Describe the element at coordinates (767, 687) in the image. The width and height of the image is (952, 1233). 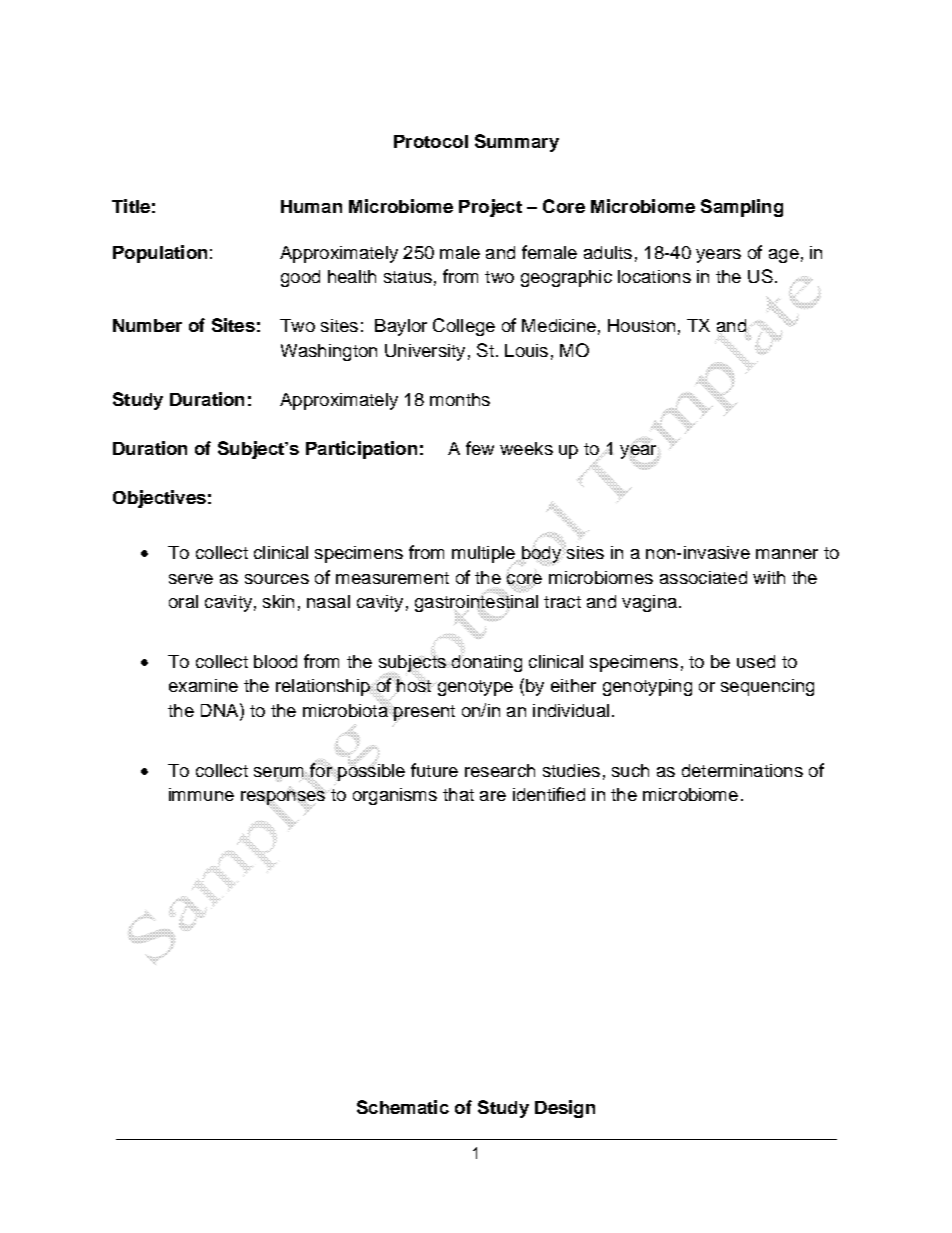
I see `sequencing` at that location.
